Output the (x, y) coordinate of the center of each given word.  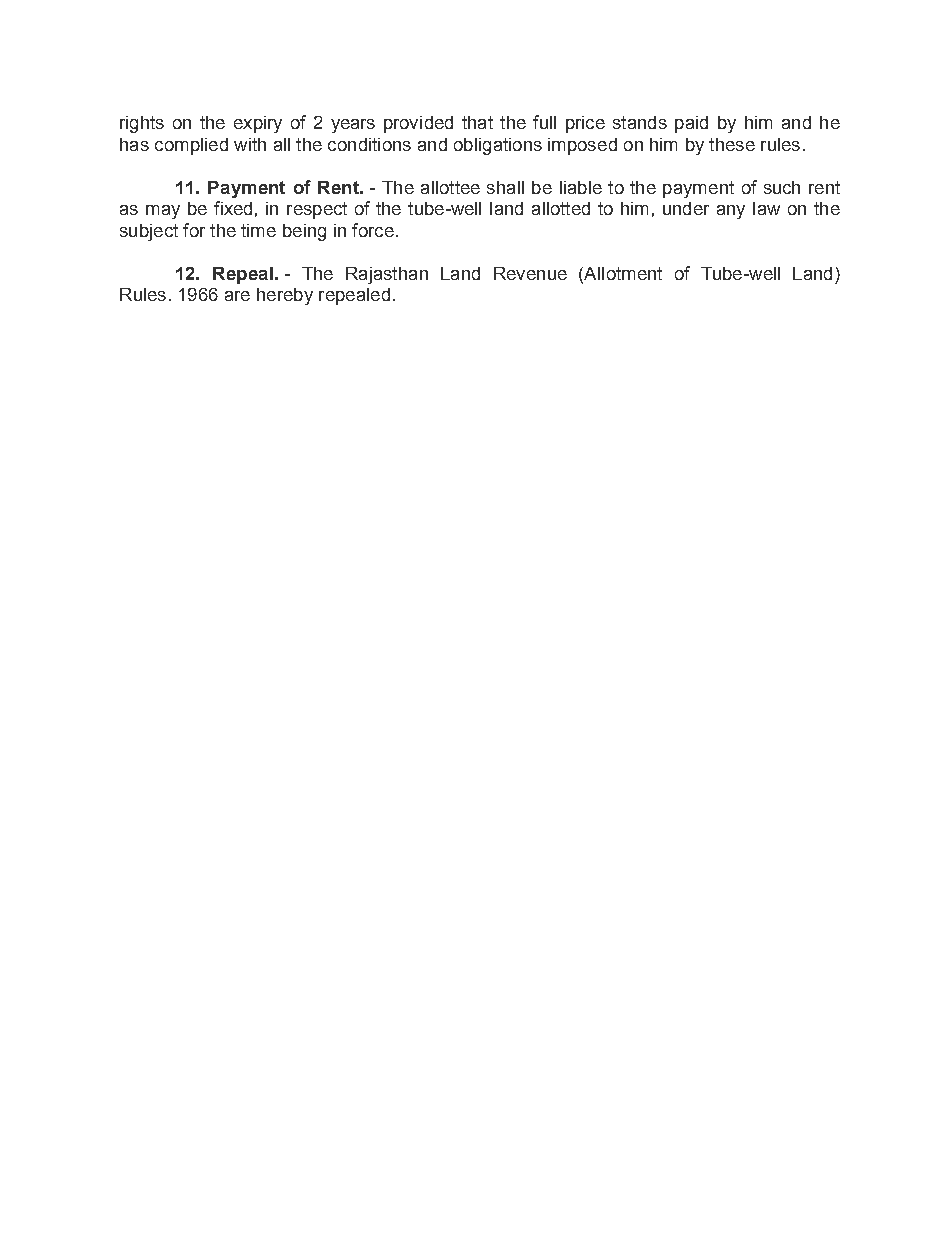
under (686, 208)
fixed (233, 208)
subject (149, 232)
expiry (258, 124)
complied (191, 146)
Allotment (622, 273)
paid (691, 124)
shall (505, 187)
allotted (561, 208)
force (373, 230)
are (237, 296)
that (477, 122)
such (782, 187)
